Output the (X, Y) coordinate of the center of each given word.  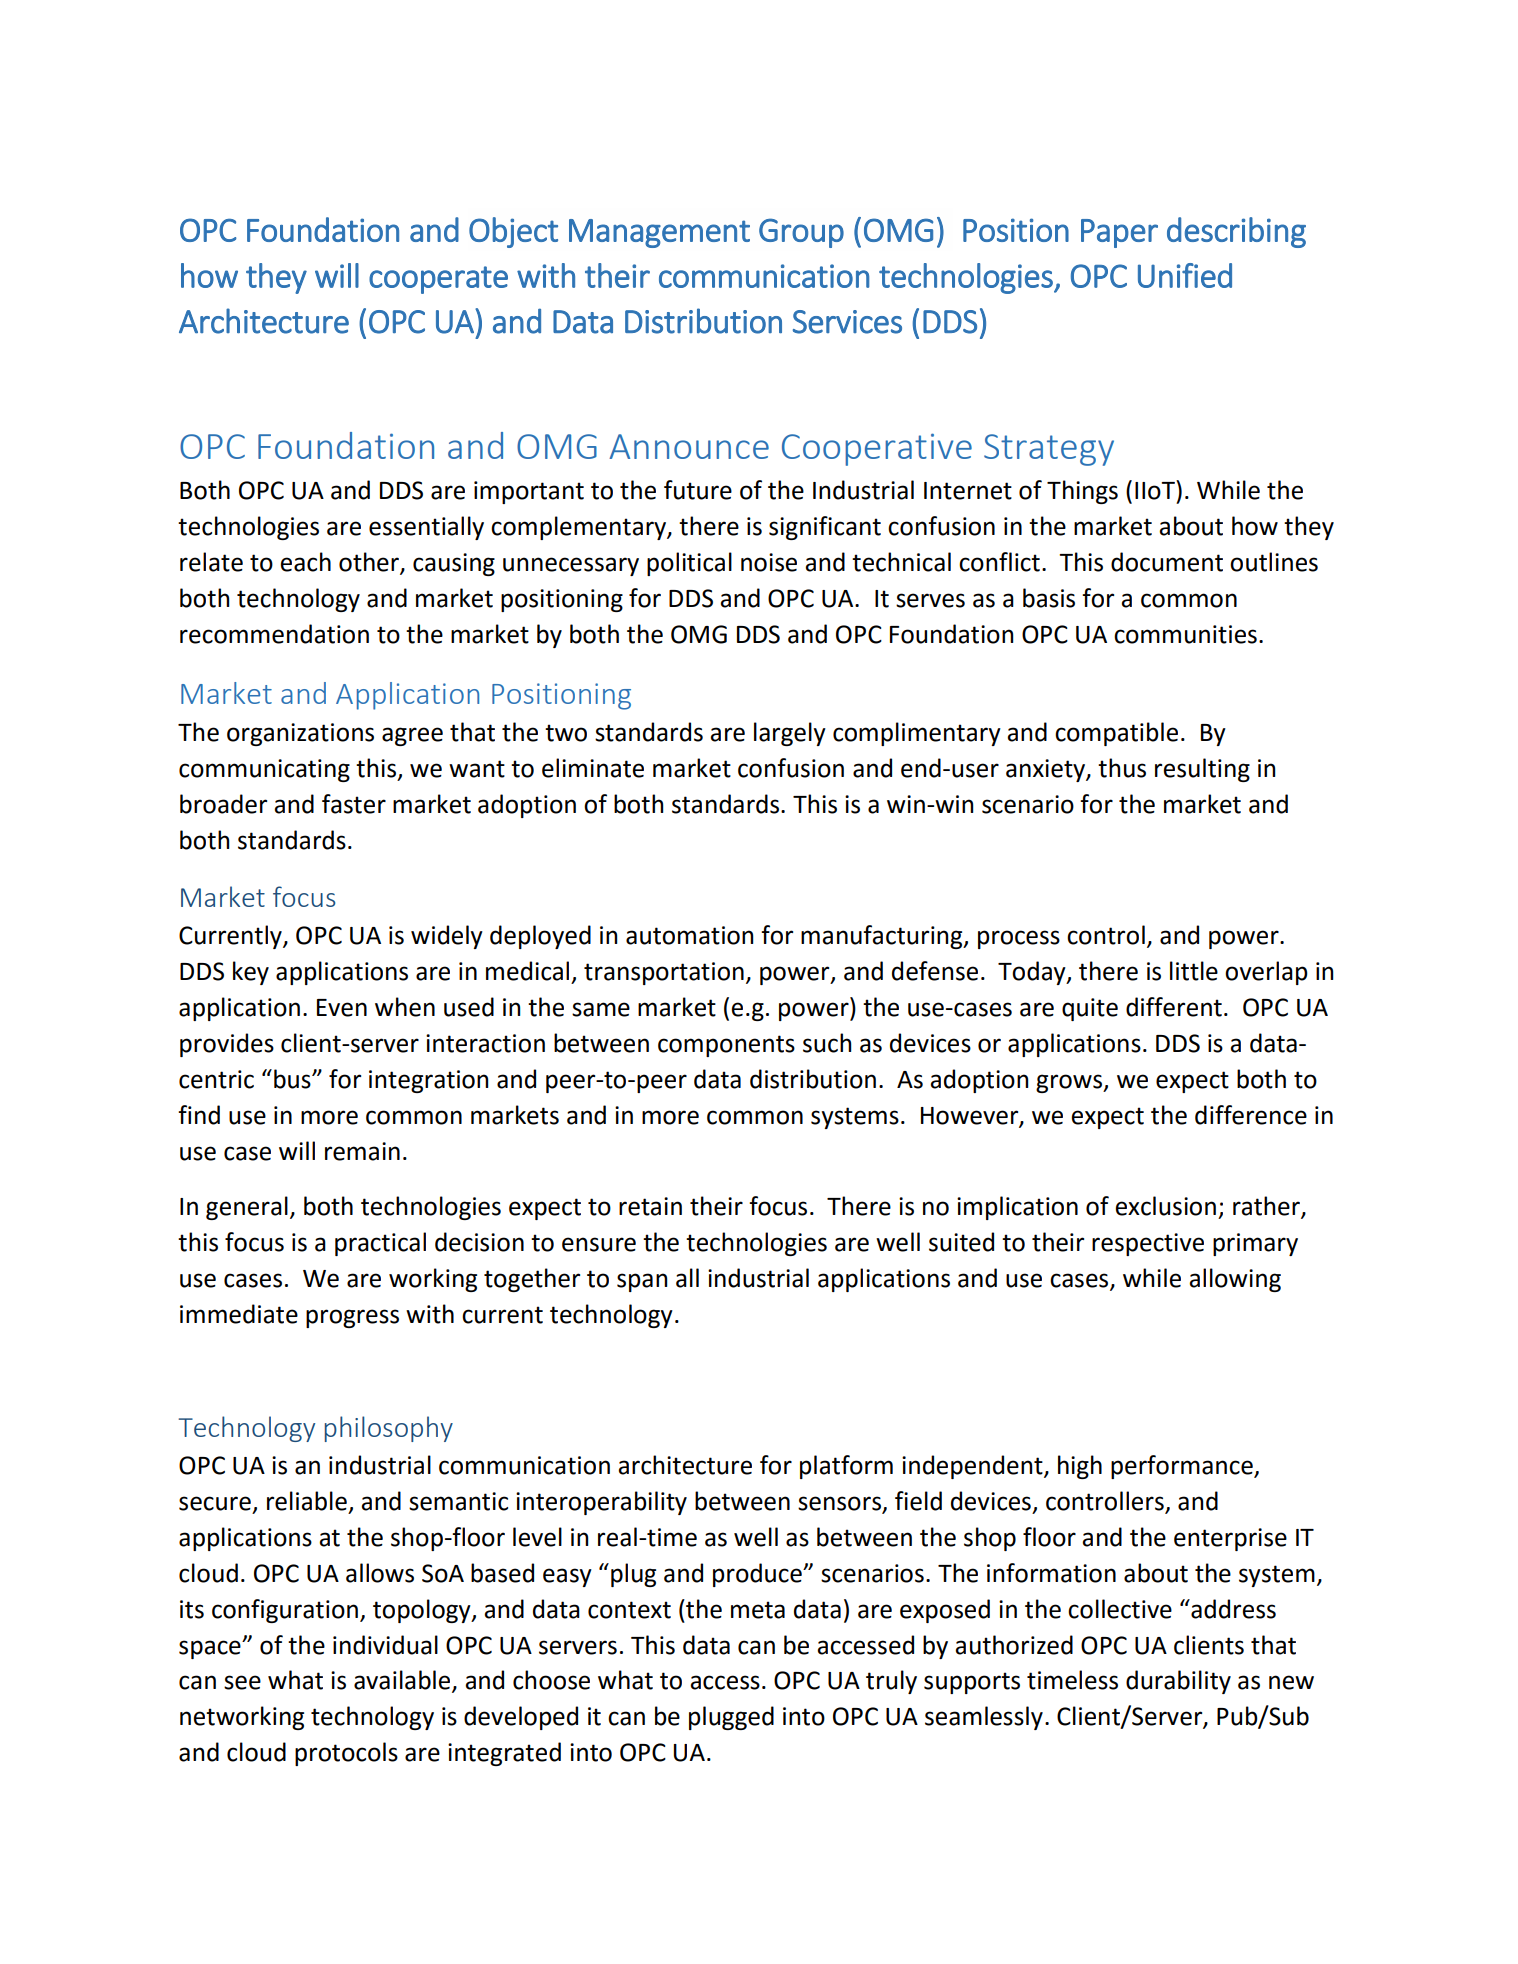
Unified (1185, 275)
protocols (346, 1754)
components (726, 1046)
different (1174, 1007)
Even (342, 1008)
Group (801, 233)
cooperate (438, 280)
